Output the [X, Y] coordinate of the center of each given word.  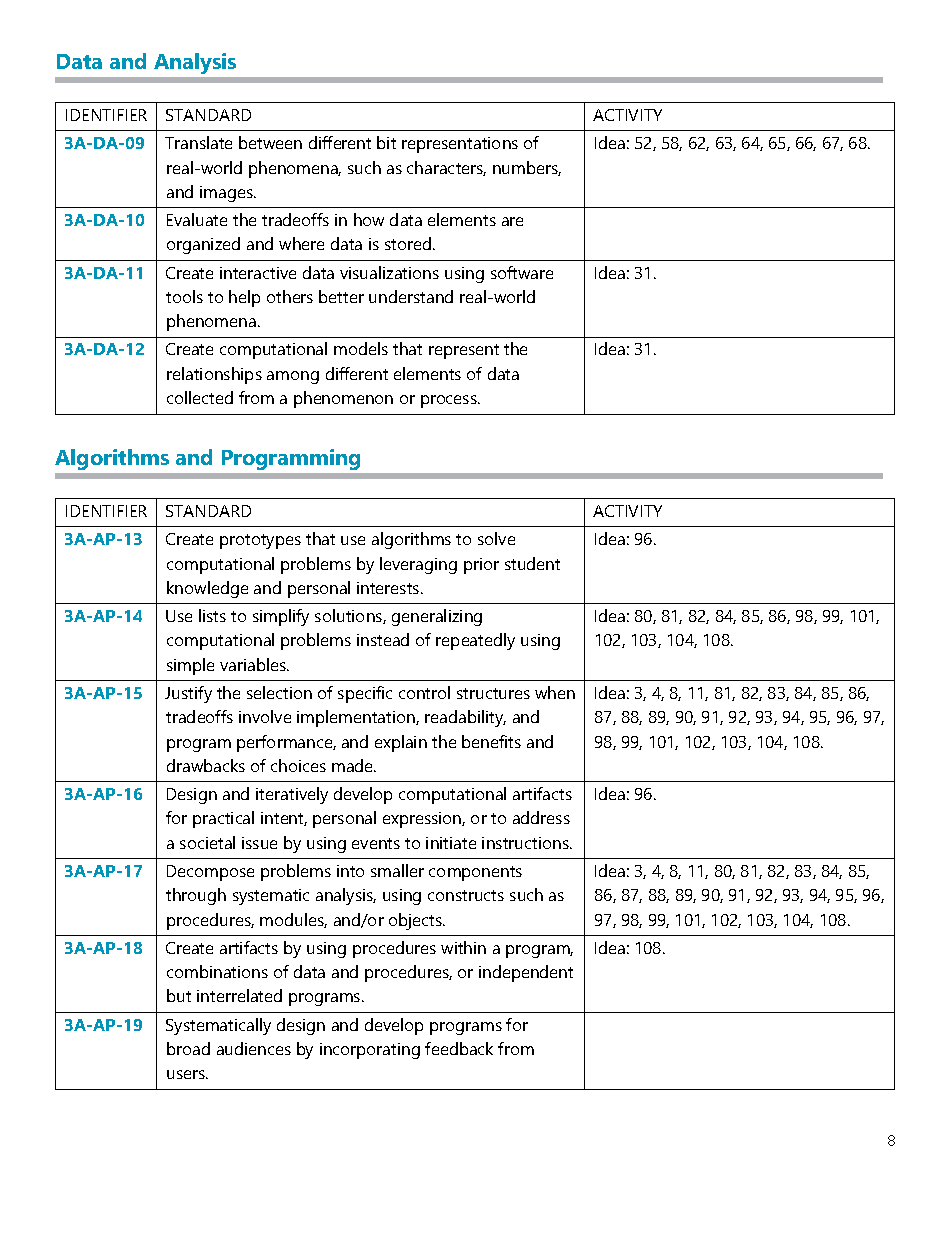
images [227, 194]
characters [446, 168]
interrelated [239, 995]
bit [386, 142]
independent [526, 973]
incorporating [370, 1051]
